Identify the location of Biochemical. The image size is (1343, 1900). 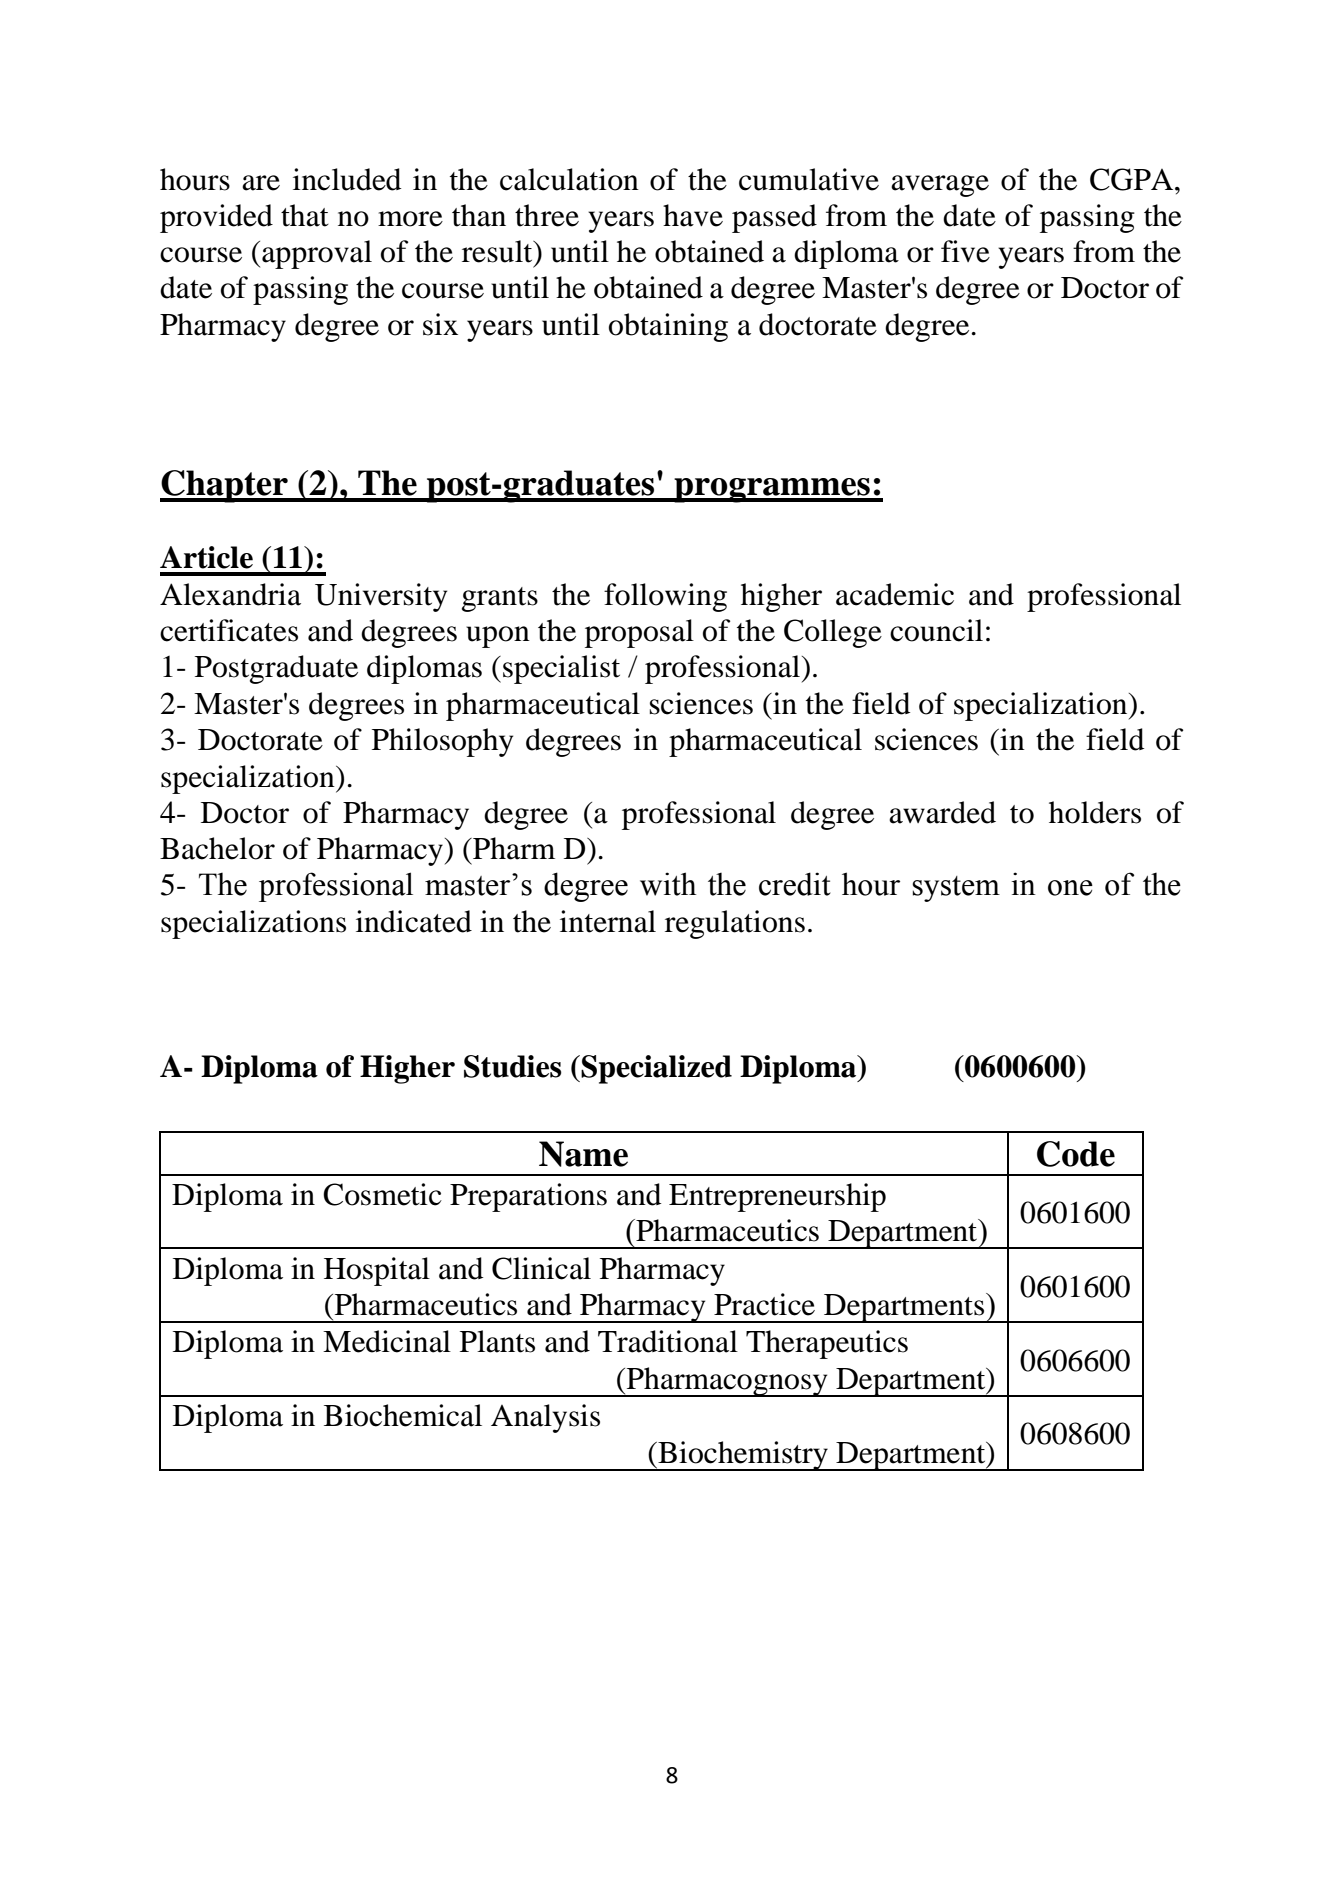
(403, 1415).
